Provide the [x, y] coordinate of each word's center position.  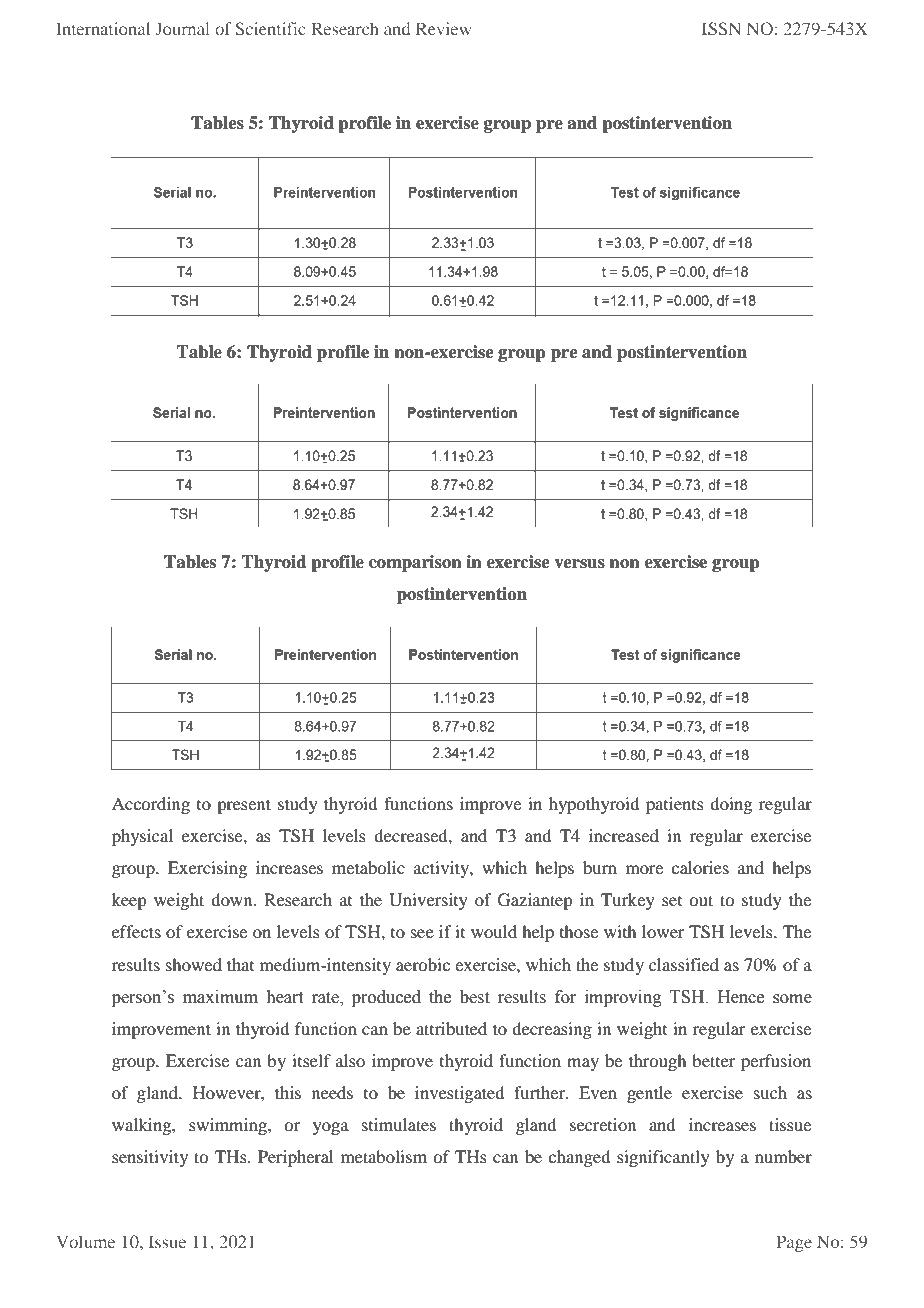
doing [731, 805]
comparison [415, 563]
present [244, 806]
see [422, 933]
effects [136, 931]
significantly [663, 1158]
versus [579, 564]
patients [675, 805]
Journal [182, 28]
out [701, 900]
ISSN [721, 28]
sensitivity [150, 1158]
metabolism [384, 1156]
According [151, 805]
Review [443, 28]
